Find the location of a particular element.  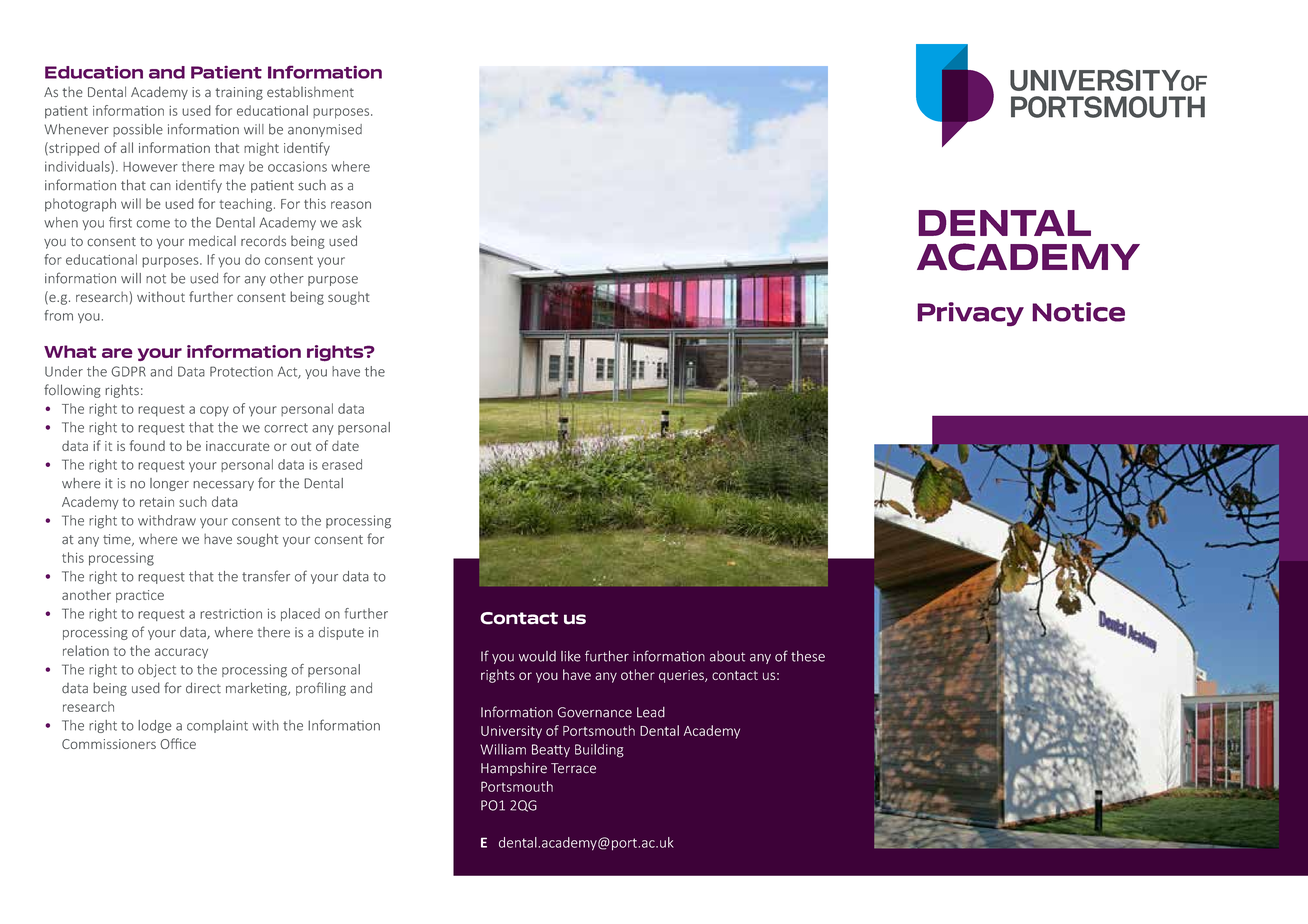

ask is located at coordinates (351, 222).
